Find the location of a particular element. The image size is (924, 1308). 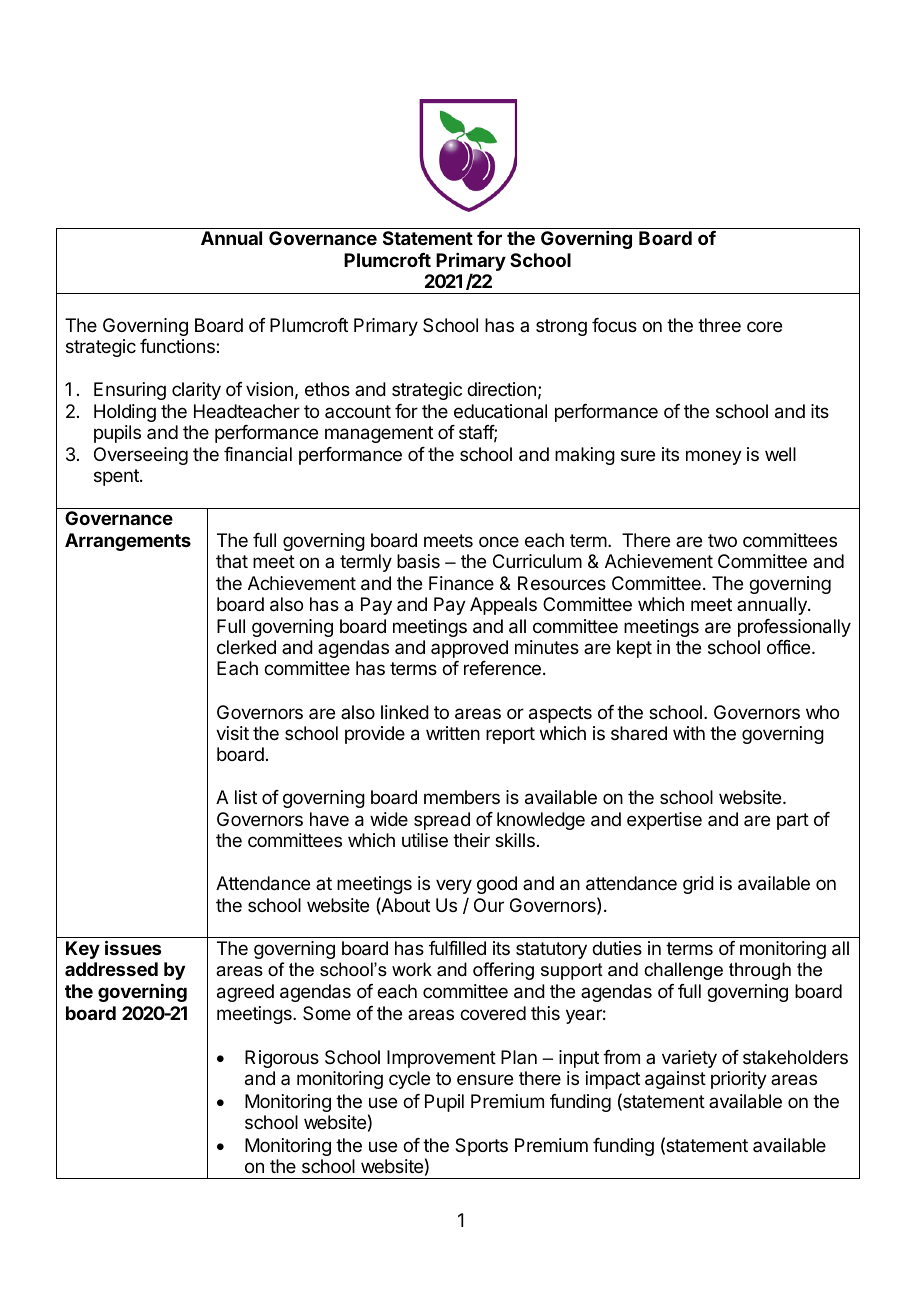

visit is located at coordinates (232, 733).
